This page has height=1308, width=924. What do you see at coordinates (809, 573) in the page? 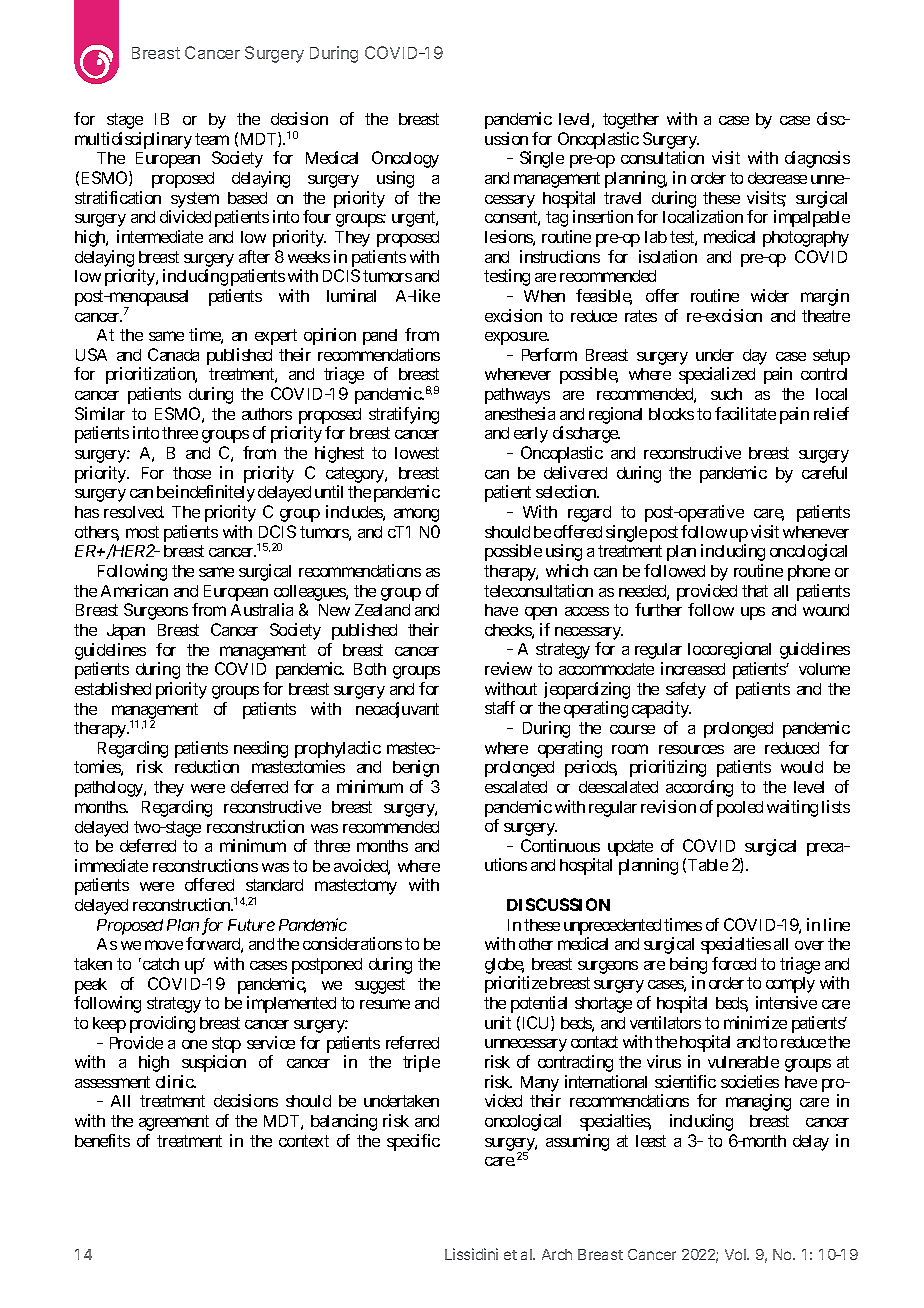
I see `phone` at bounding box center [809, 573].
